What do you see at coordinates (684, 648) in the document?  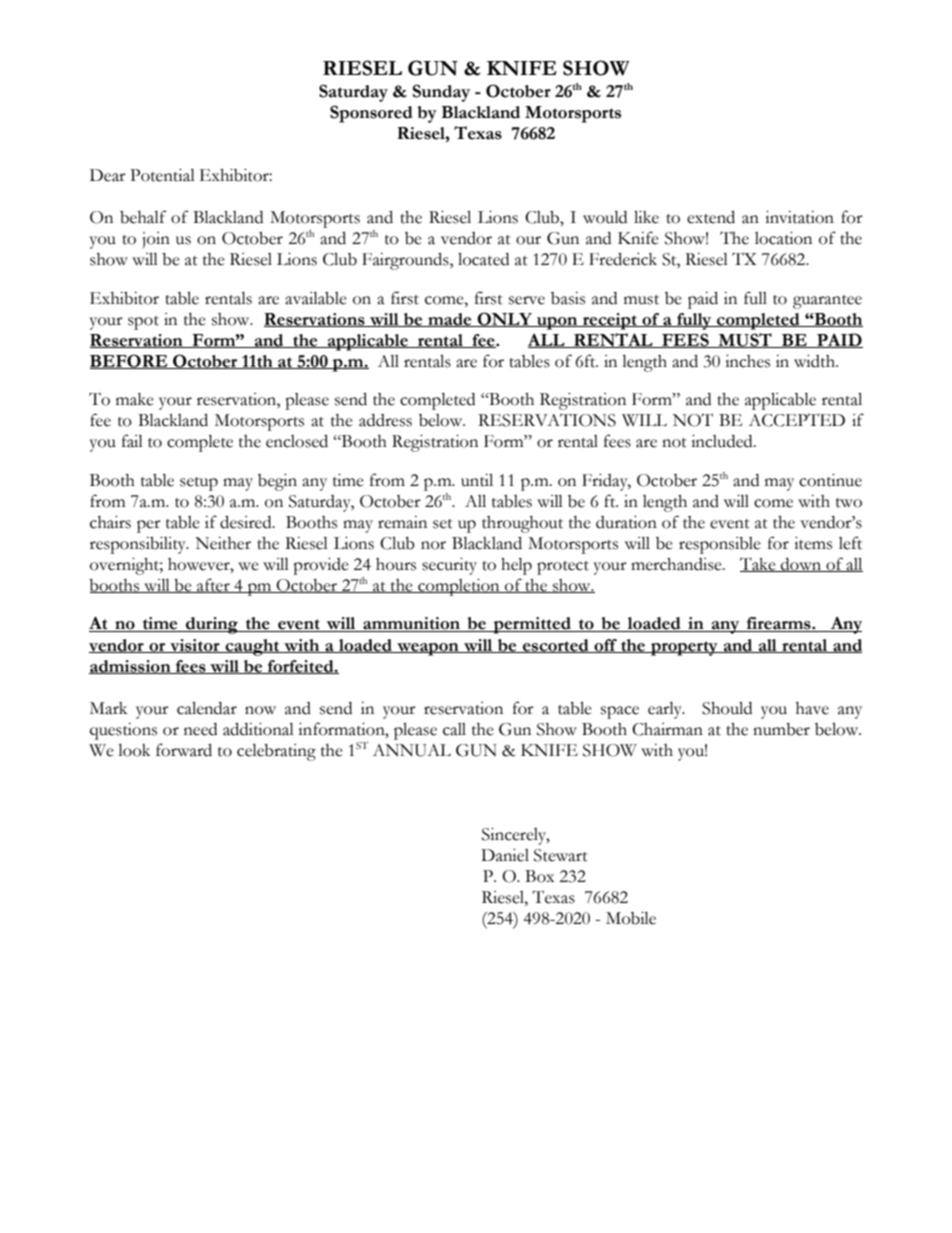 I see `property` at bounding box center [684, 648].
